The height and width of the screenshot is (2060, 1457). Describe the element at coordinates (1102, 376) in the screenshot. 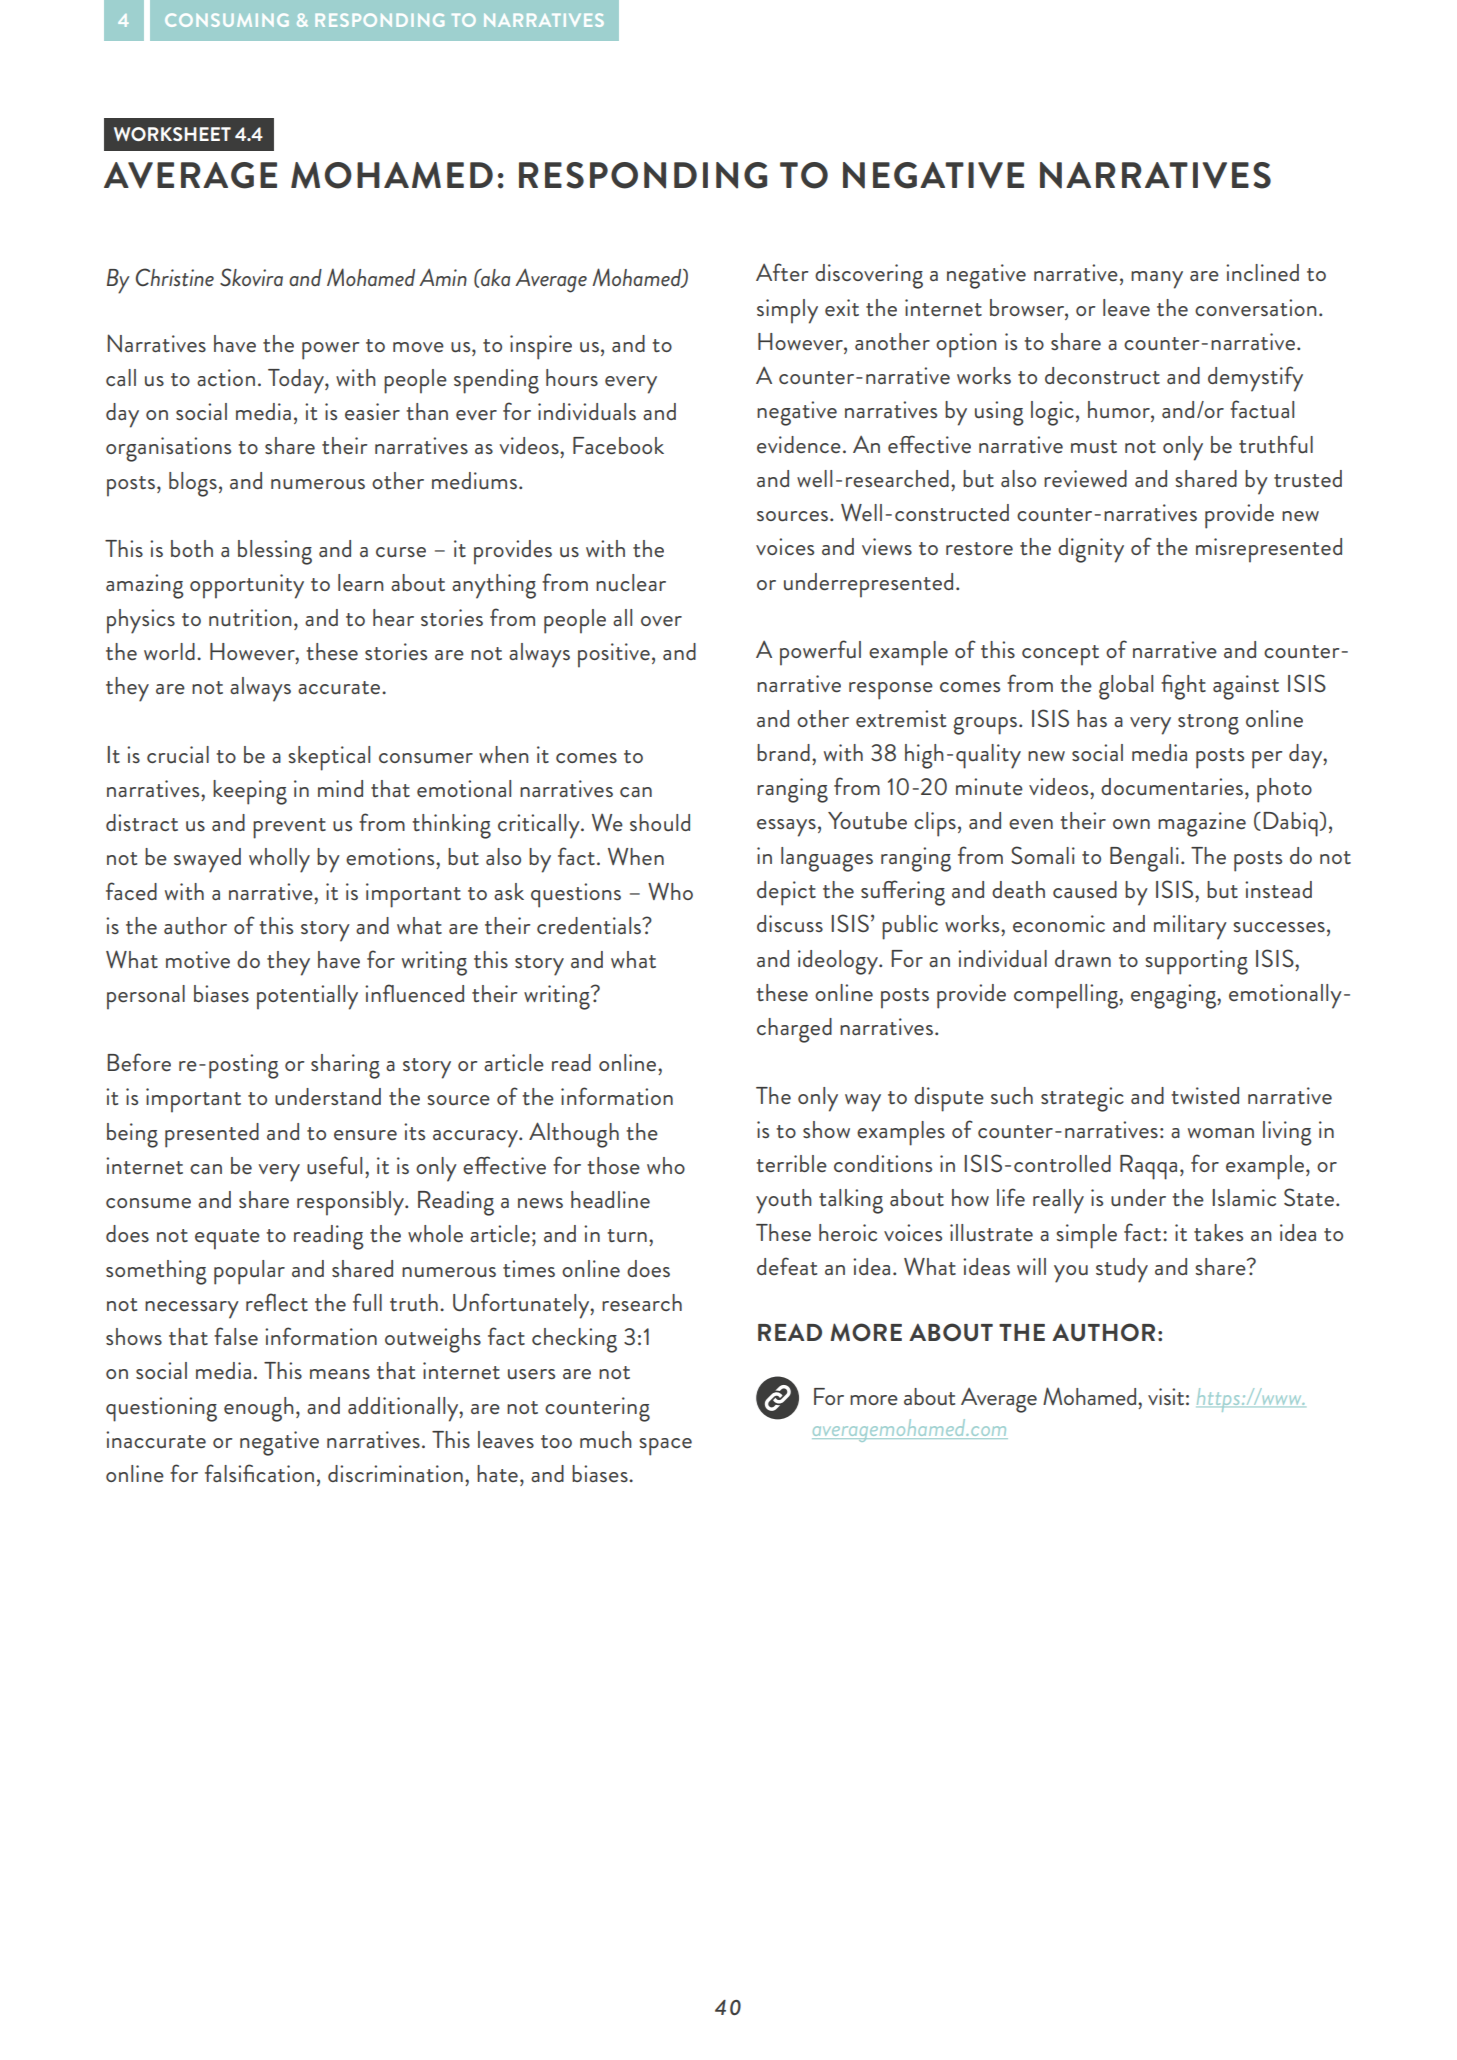

I see `deconstruct` at that location.
